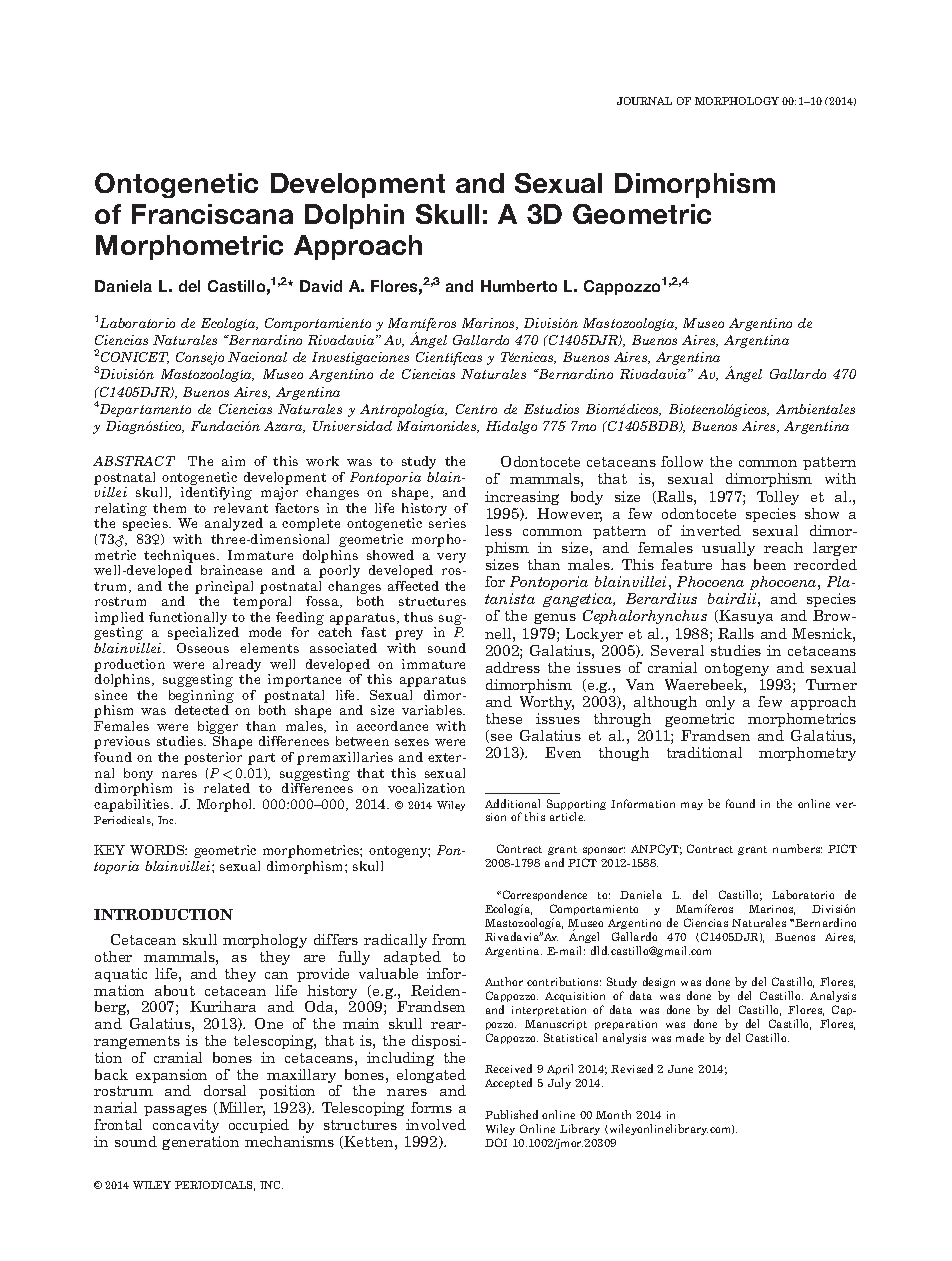 Image resolution: width=952 pixels, height=1261 pixels. I want to click on Humberto, so click(519, 286).
